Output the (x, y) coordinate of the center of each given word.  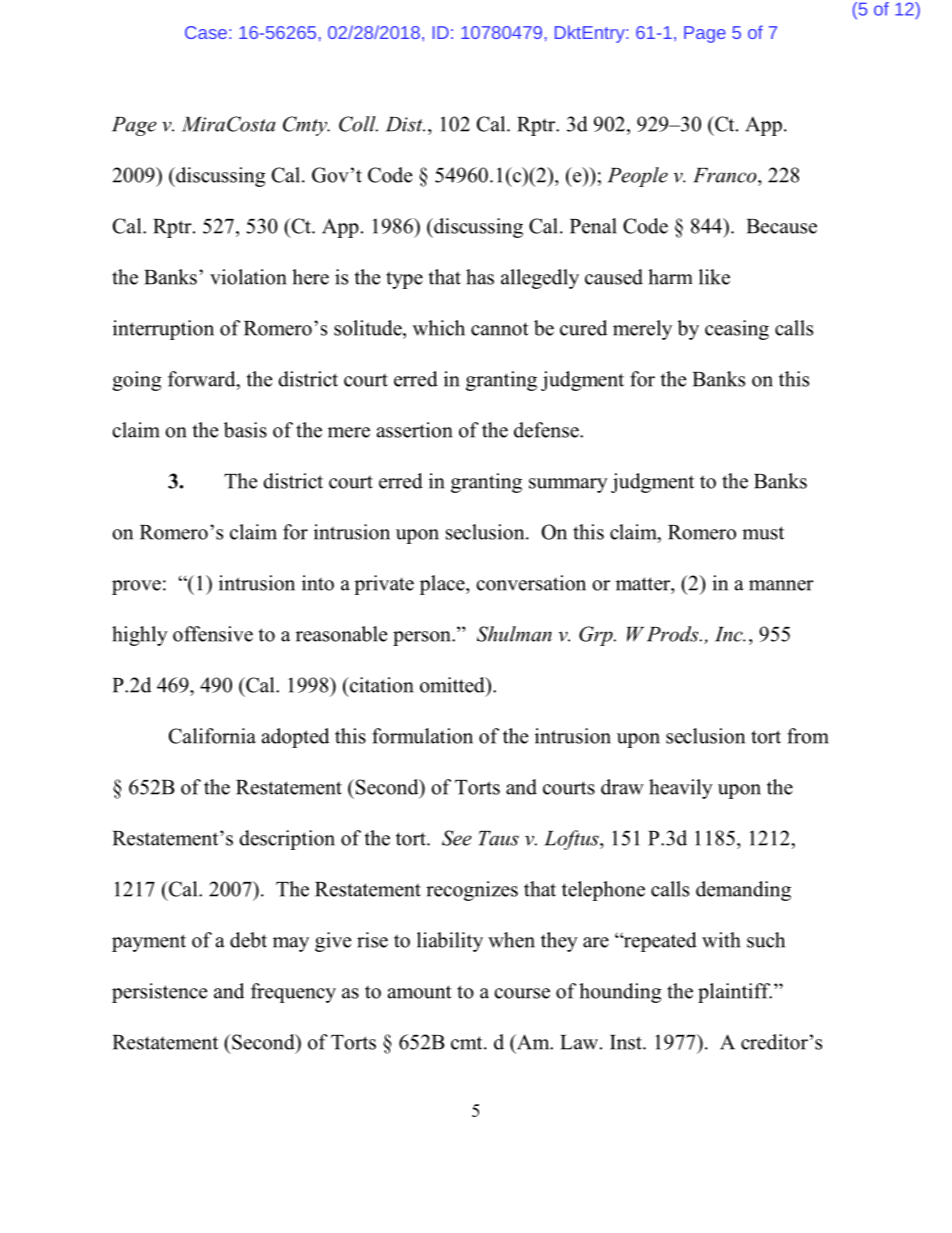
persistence (159, 993)
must (763, 533)
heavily (681, 789)
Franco (726, 175)
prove (136, 587)
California (212, 736)
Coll (358, 124)
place (443, 585)
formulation (422, 736)
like (714, 277)
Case (206, 32)
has (480, 277)
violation (248, 277)
